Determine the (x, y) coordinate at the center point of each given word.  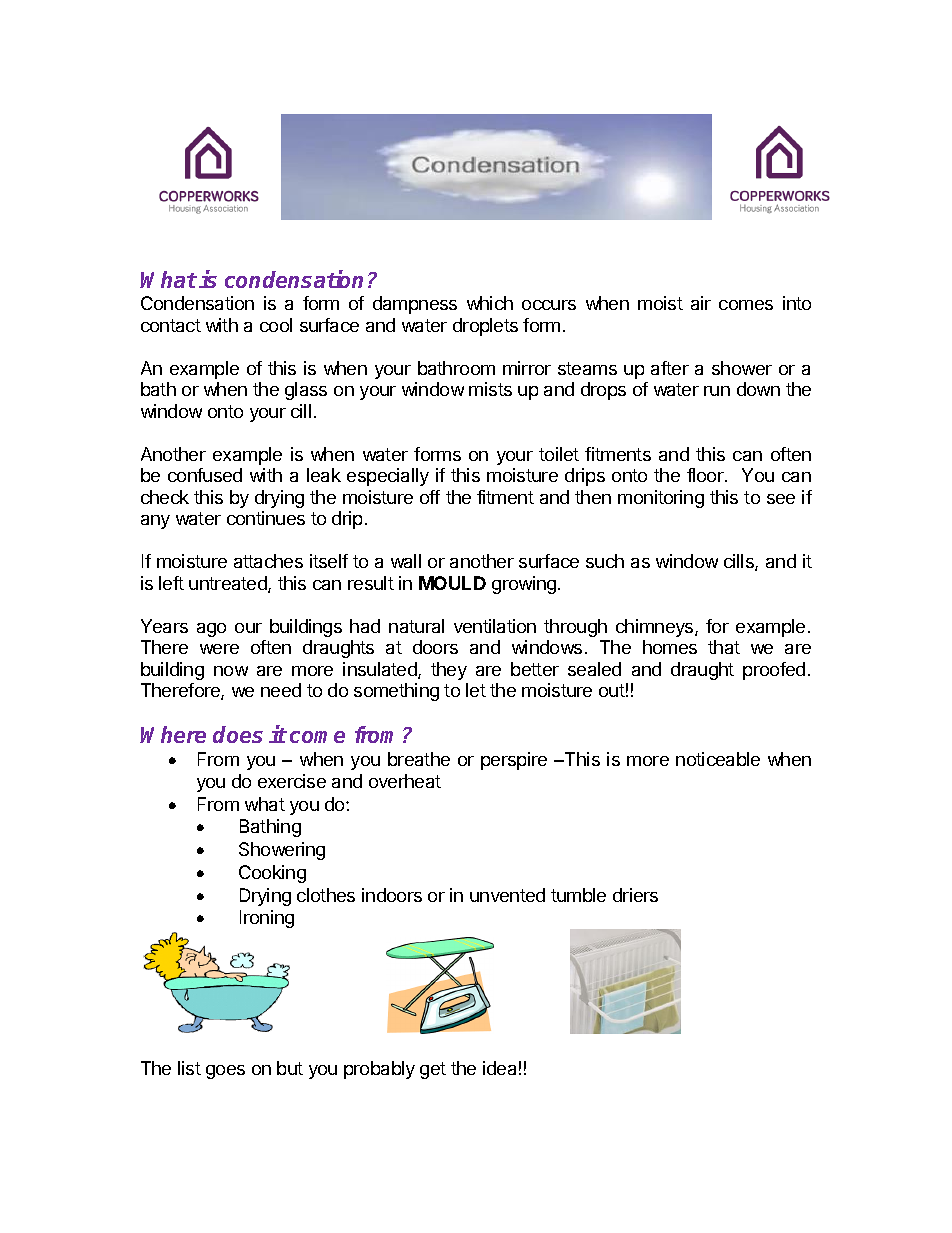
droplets (485, 327)
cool (276, 325)
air (701, 303)
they (449, 671)
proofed (774, 671)
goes (225, 1072)
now (231, 671)
